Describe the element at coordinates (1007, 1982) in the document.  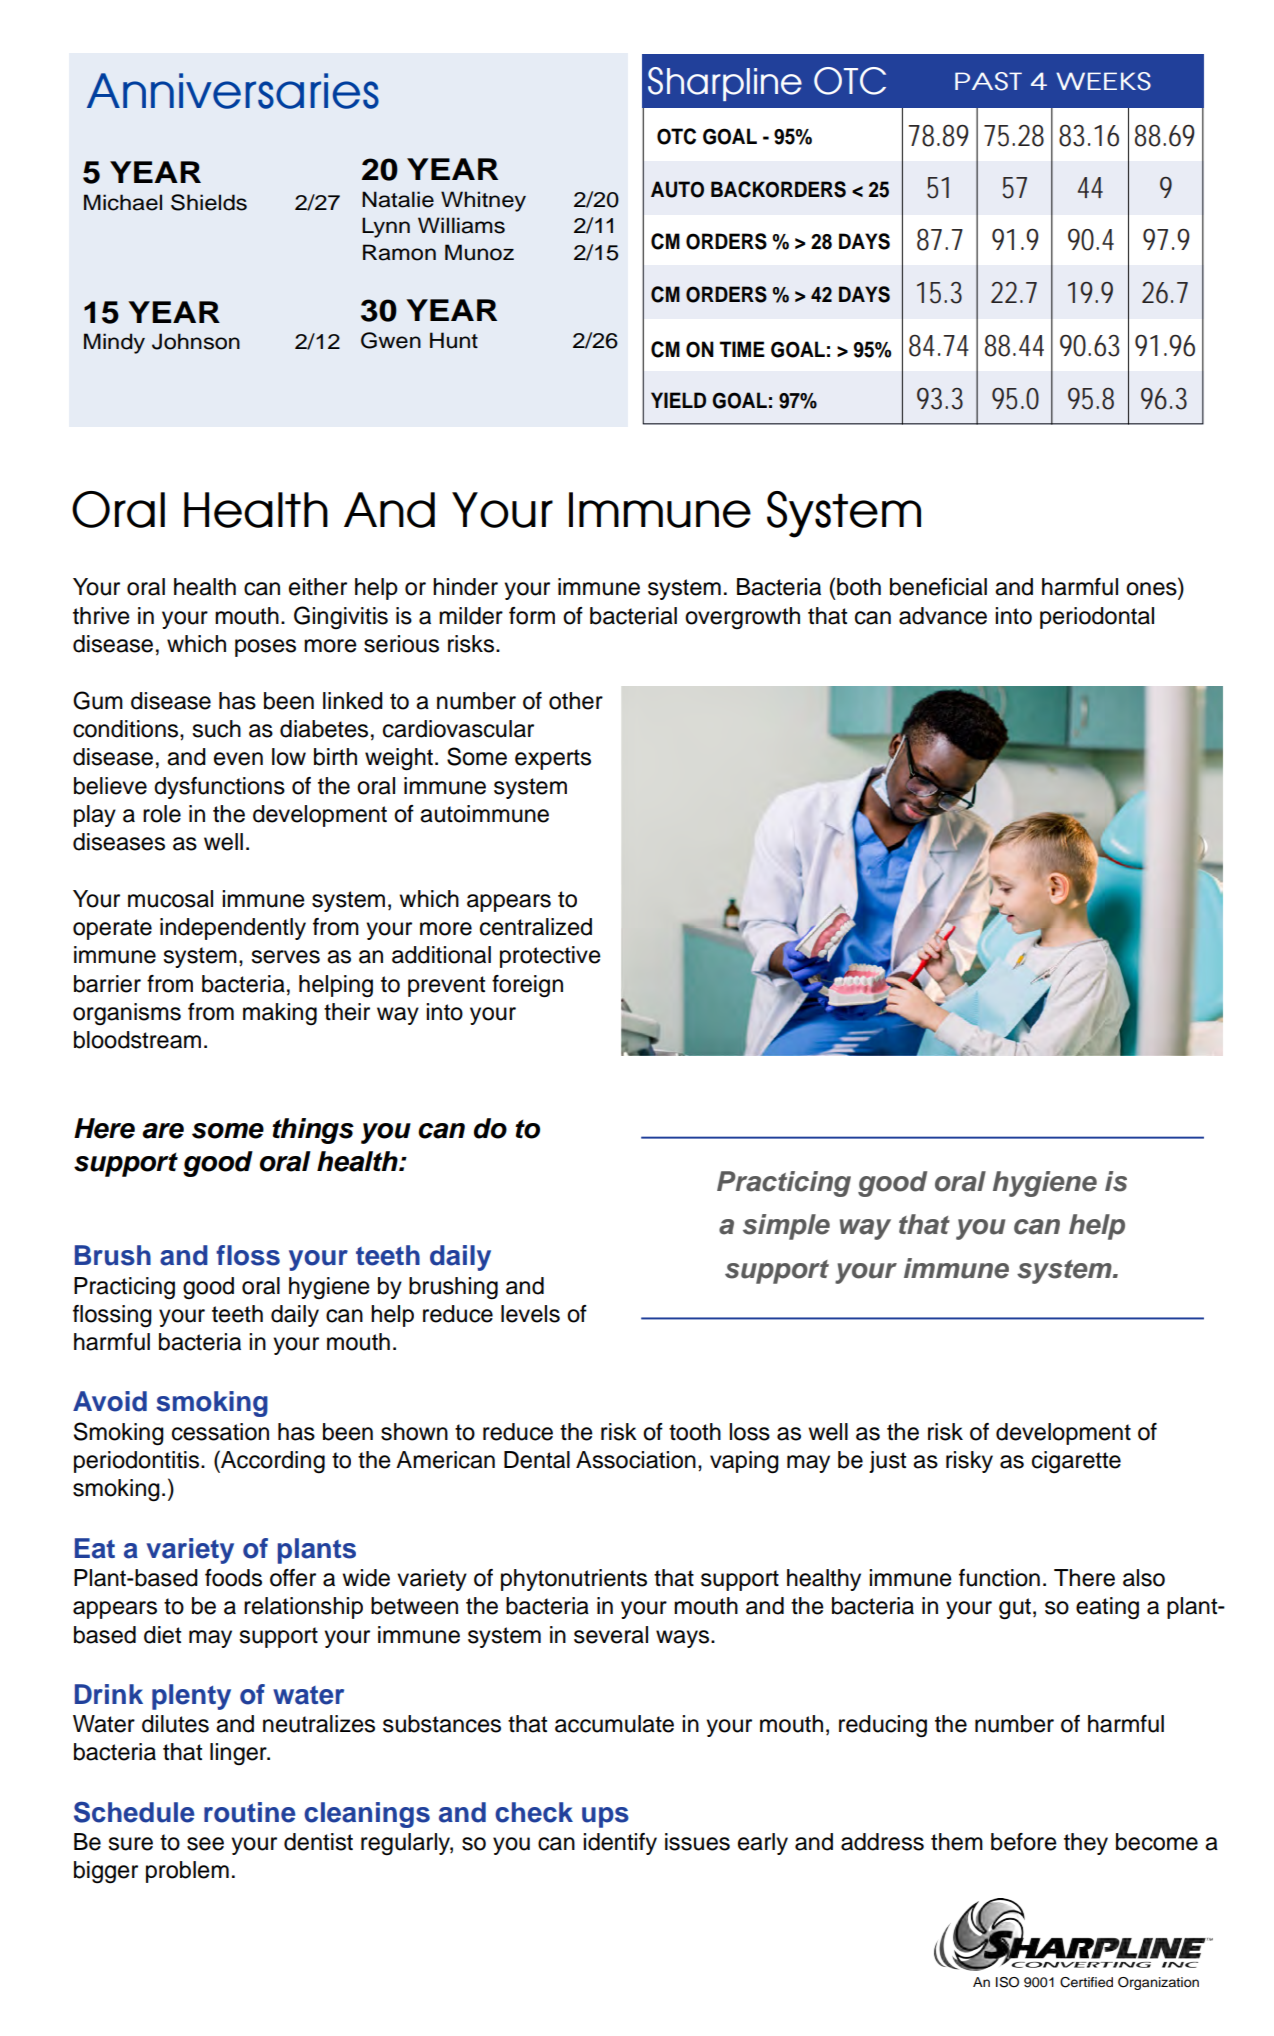
I see `ISO` at that location.
